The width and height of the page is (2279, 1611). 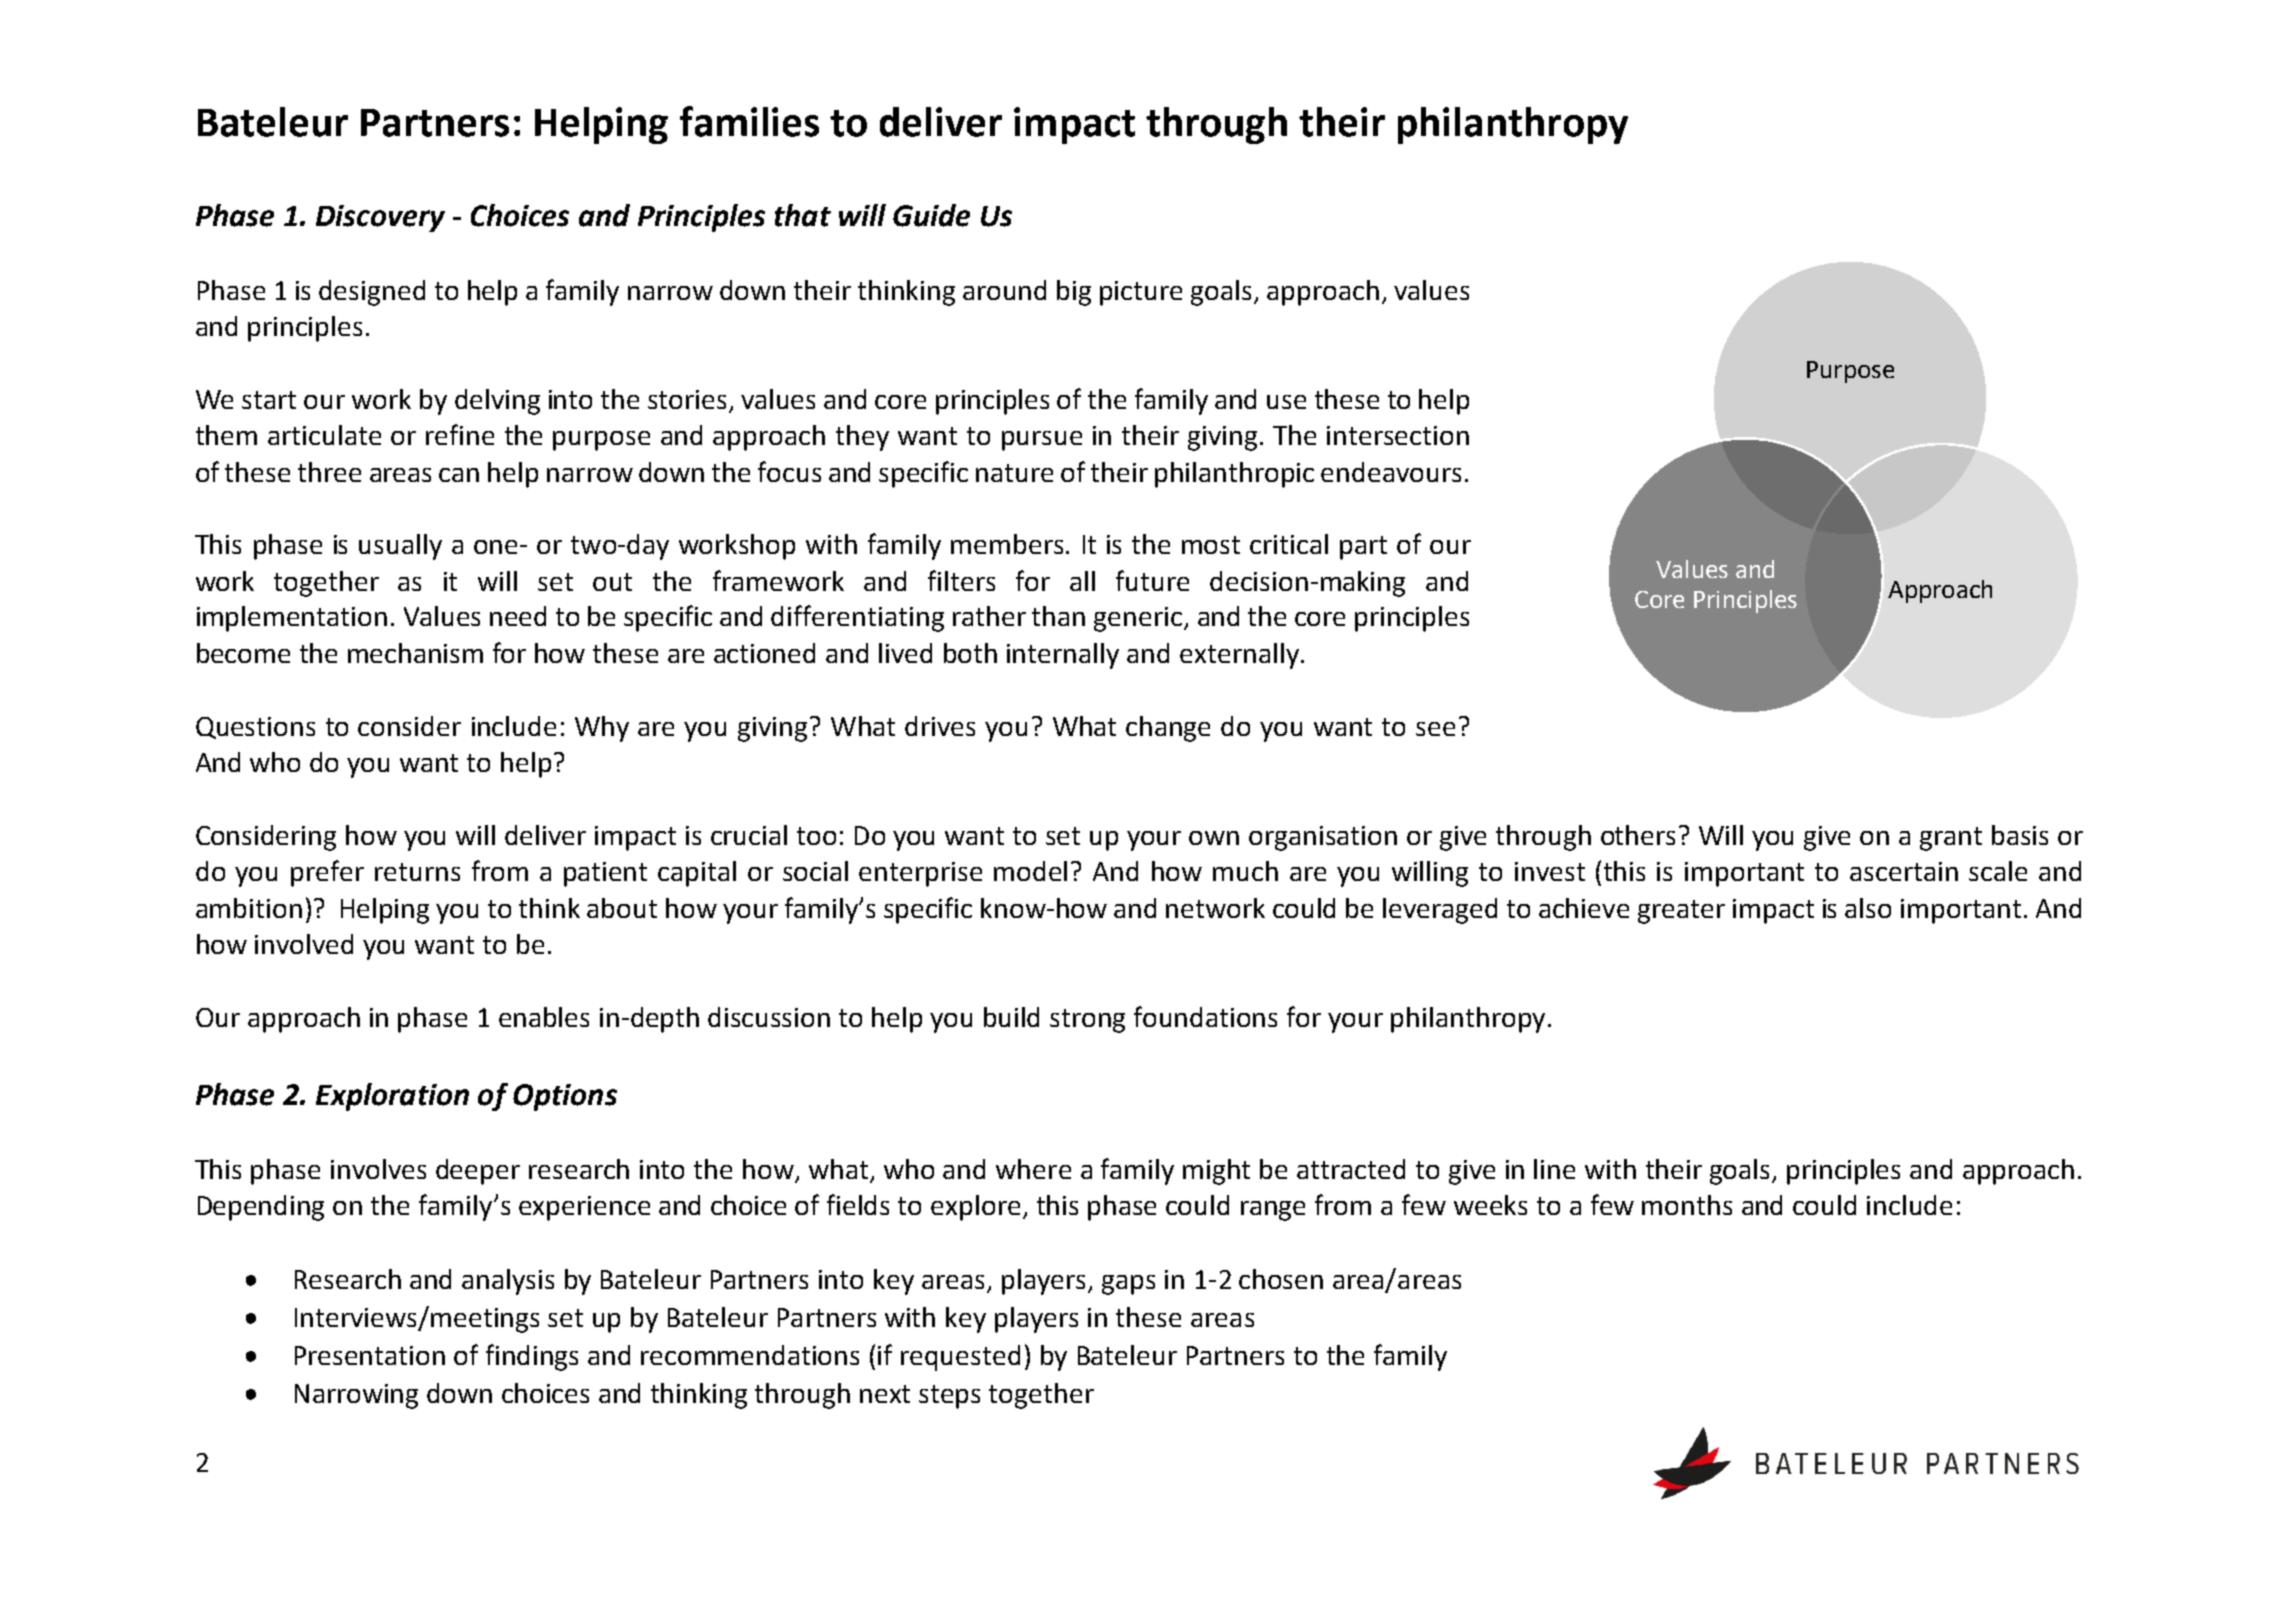 I want to click on Why, so click(x=602, y=729).
